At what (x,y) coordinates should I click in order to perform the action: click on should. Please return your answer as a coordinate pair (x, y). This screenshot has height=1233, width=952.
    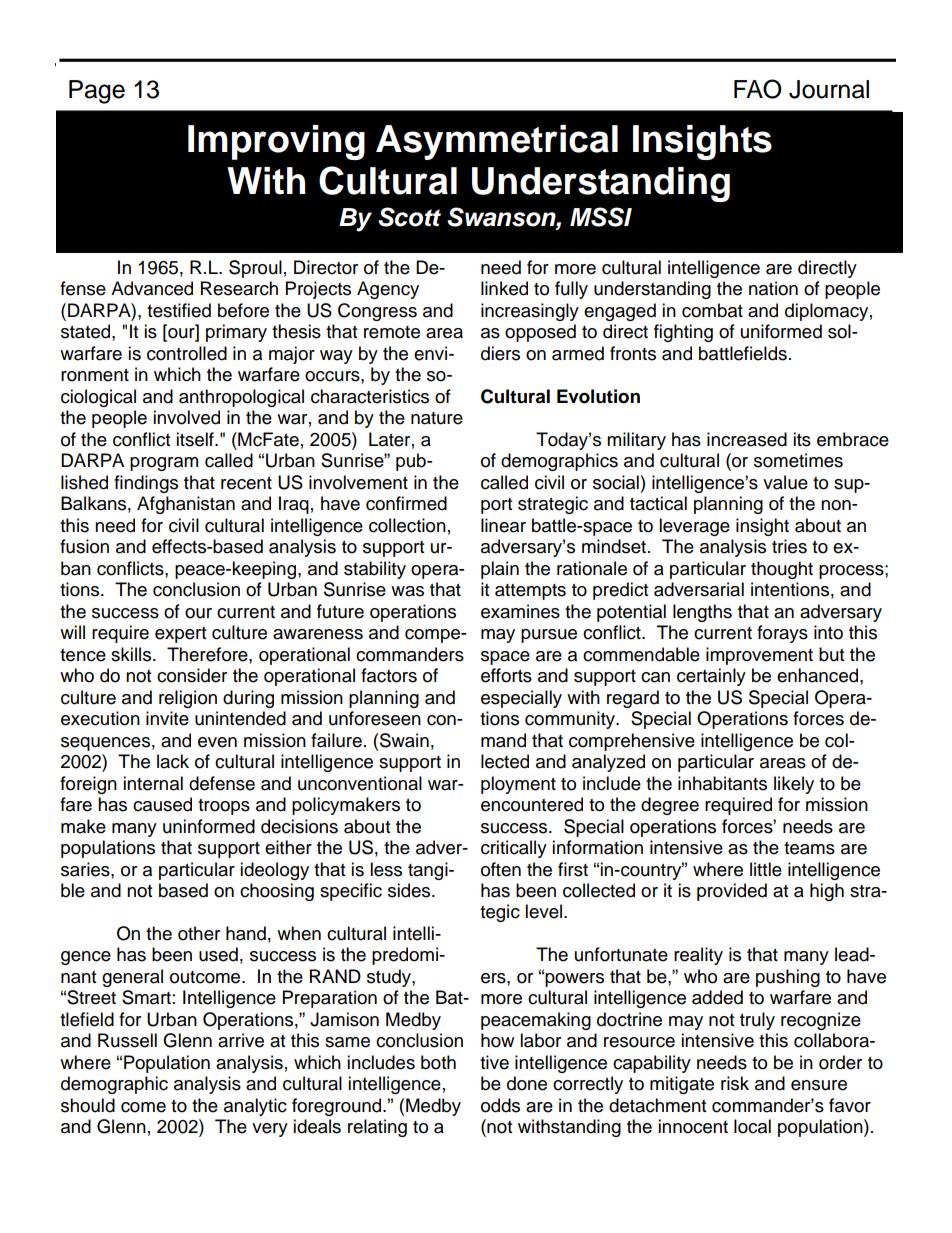
    Looking at the image, I should click on (88, 1105).
